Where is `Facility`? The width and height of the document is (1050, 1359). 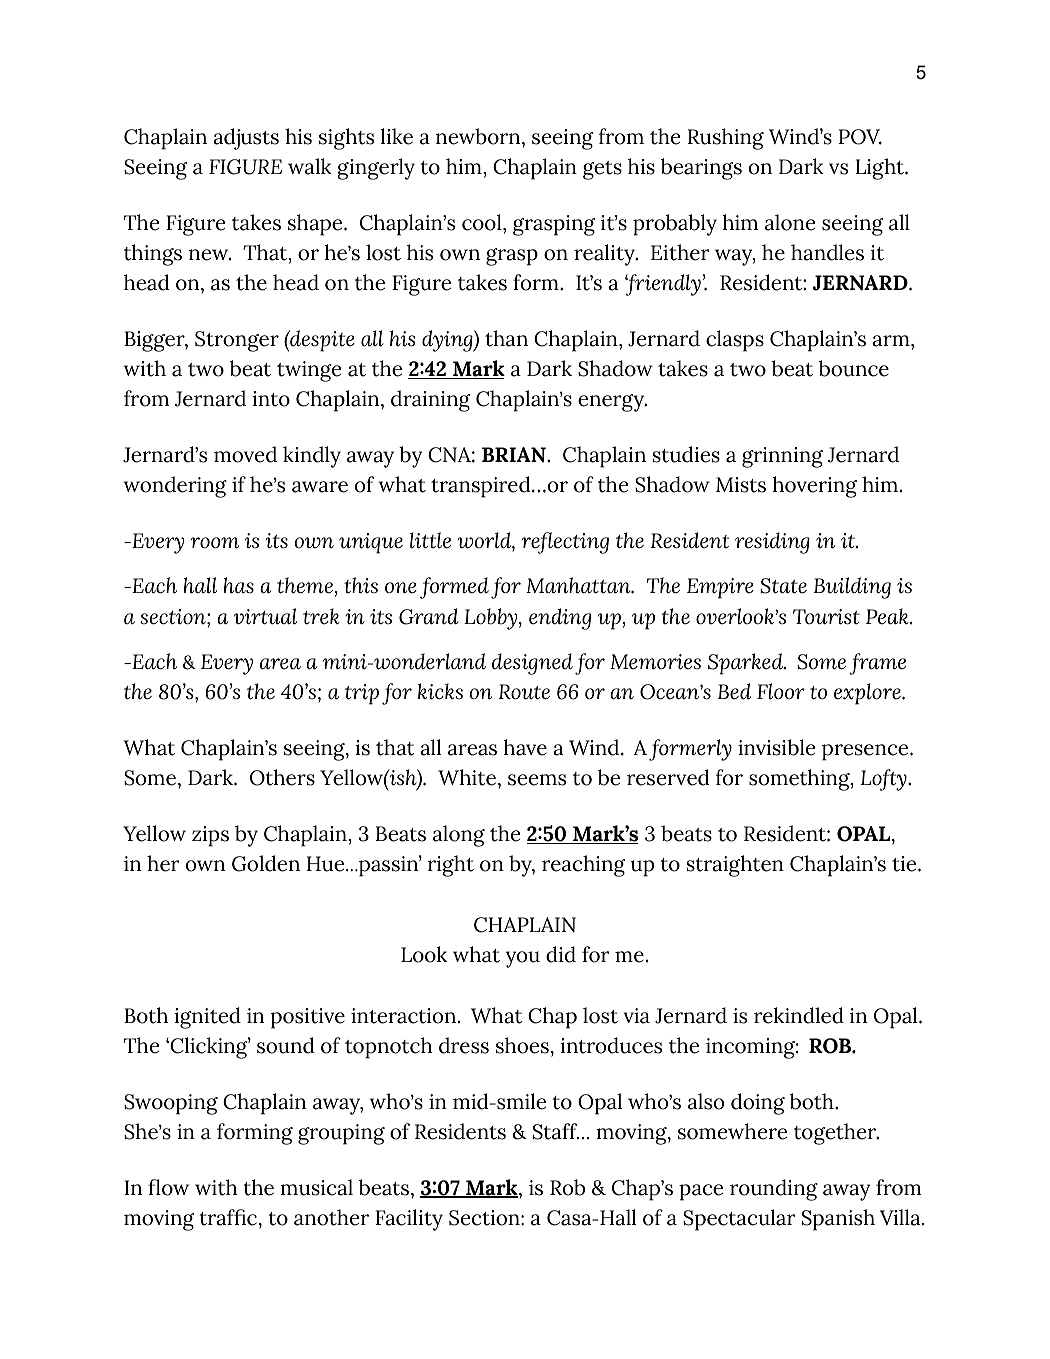 Facility is located at coordinates (409, 1220).
